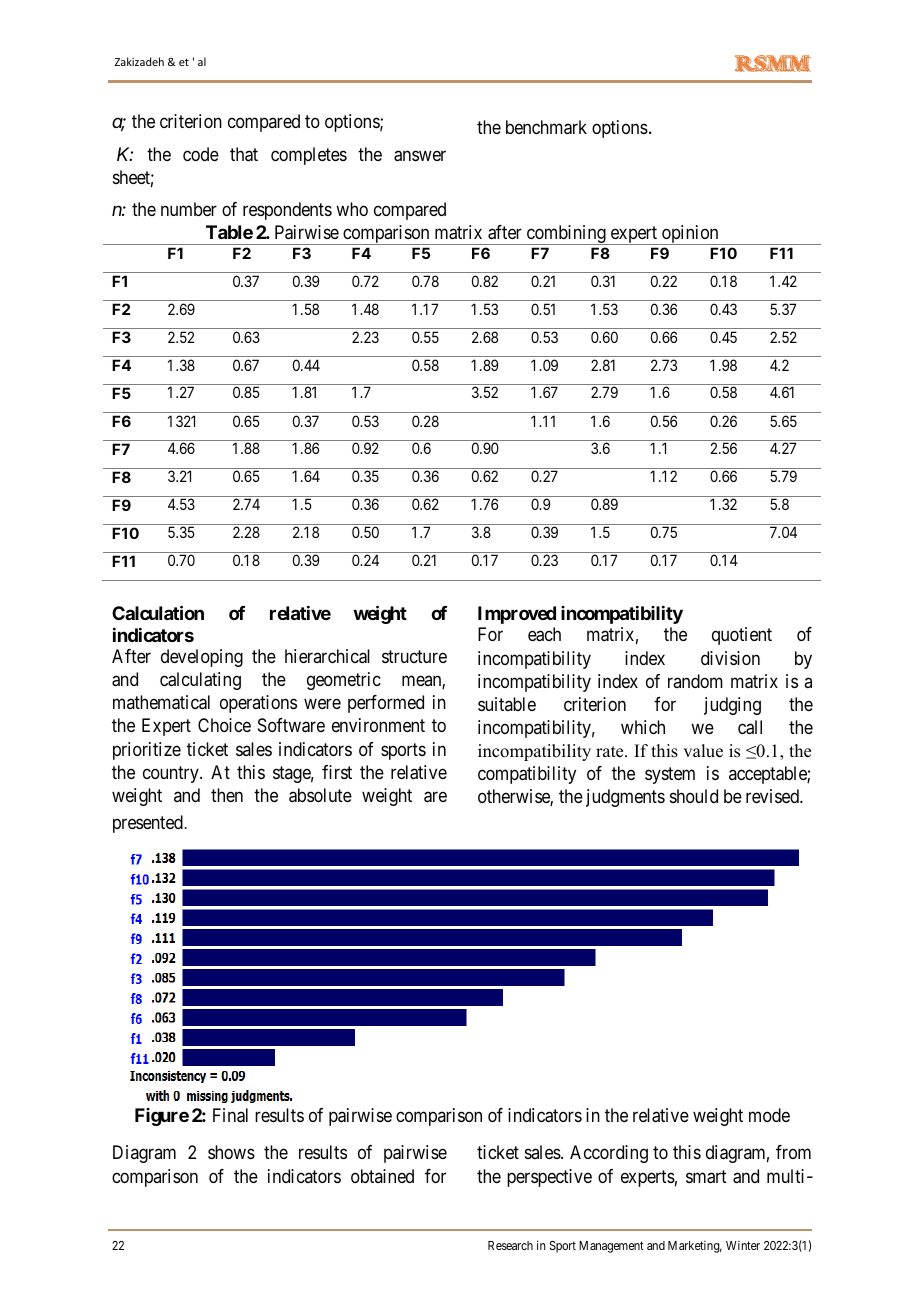 Image resolution: width=924 pixels, height=1308 pixels. I want to click on Research, so click(510, 1245).
